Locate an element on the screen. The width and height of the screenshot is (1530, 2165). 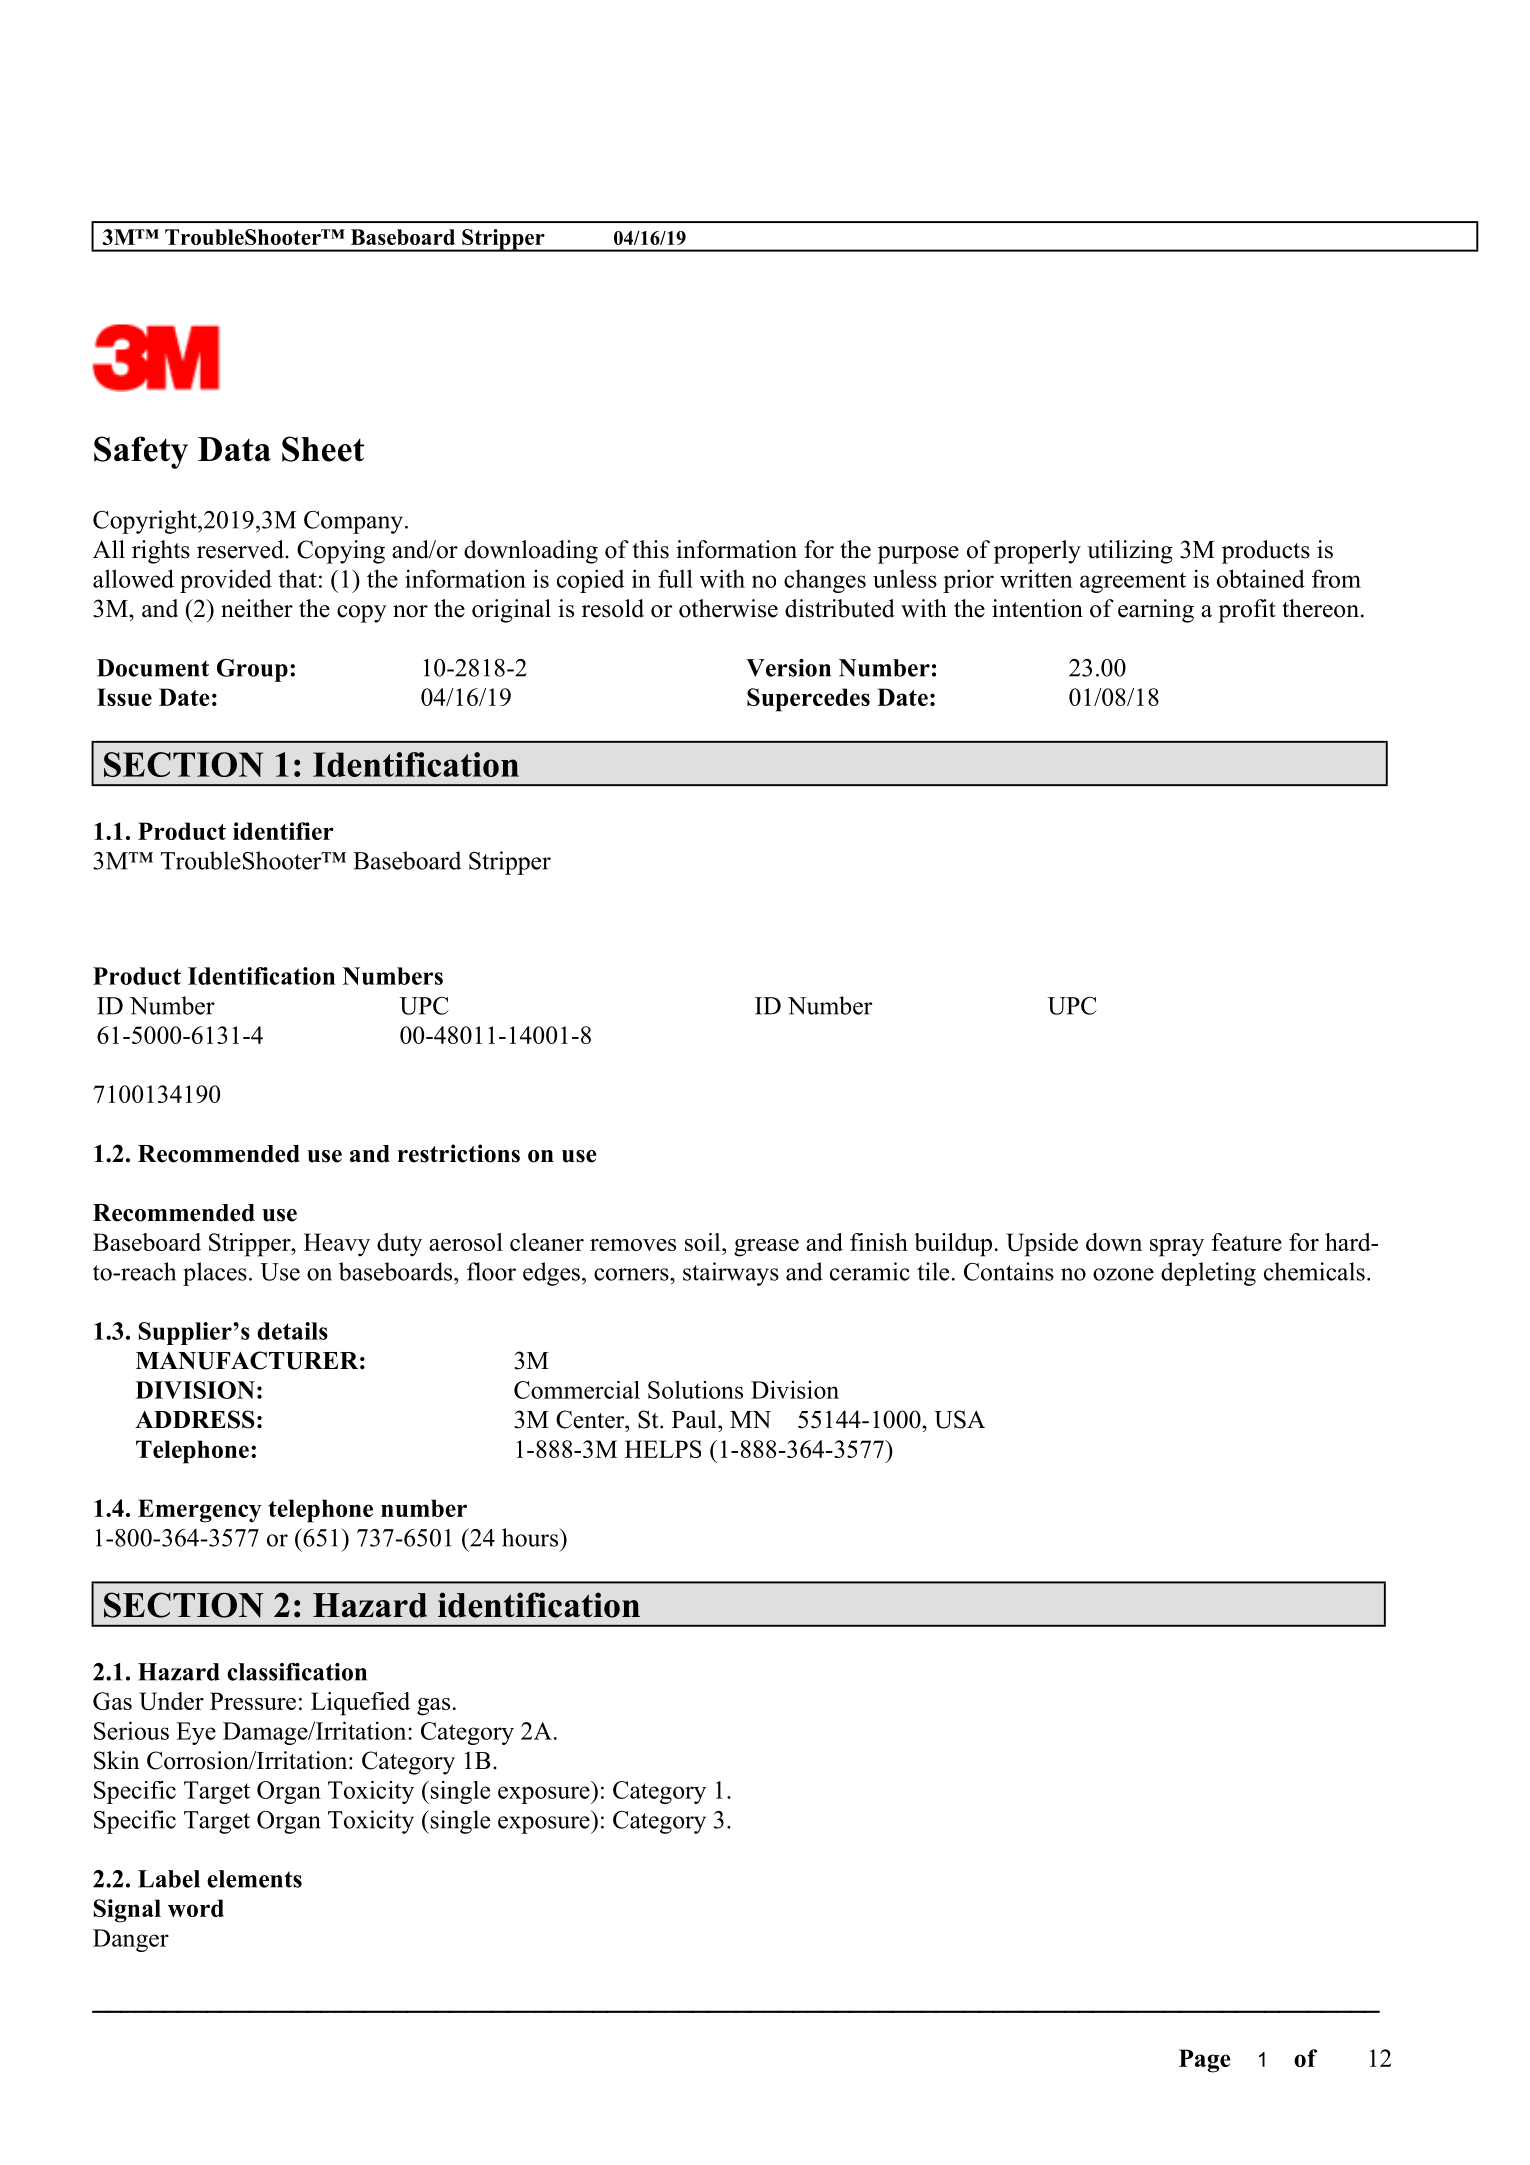
restrictions is located at coordinates (459, 1153).
